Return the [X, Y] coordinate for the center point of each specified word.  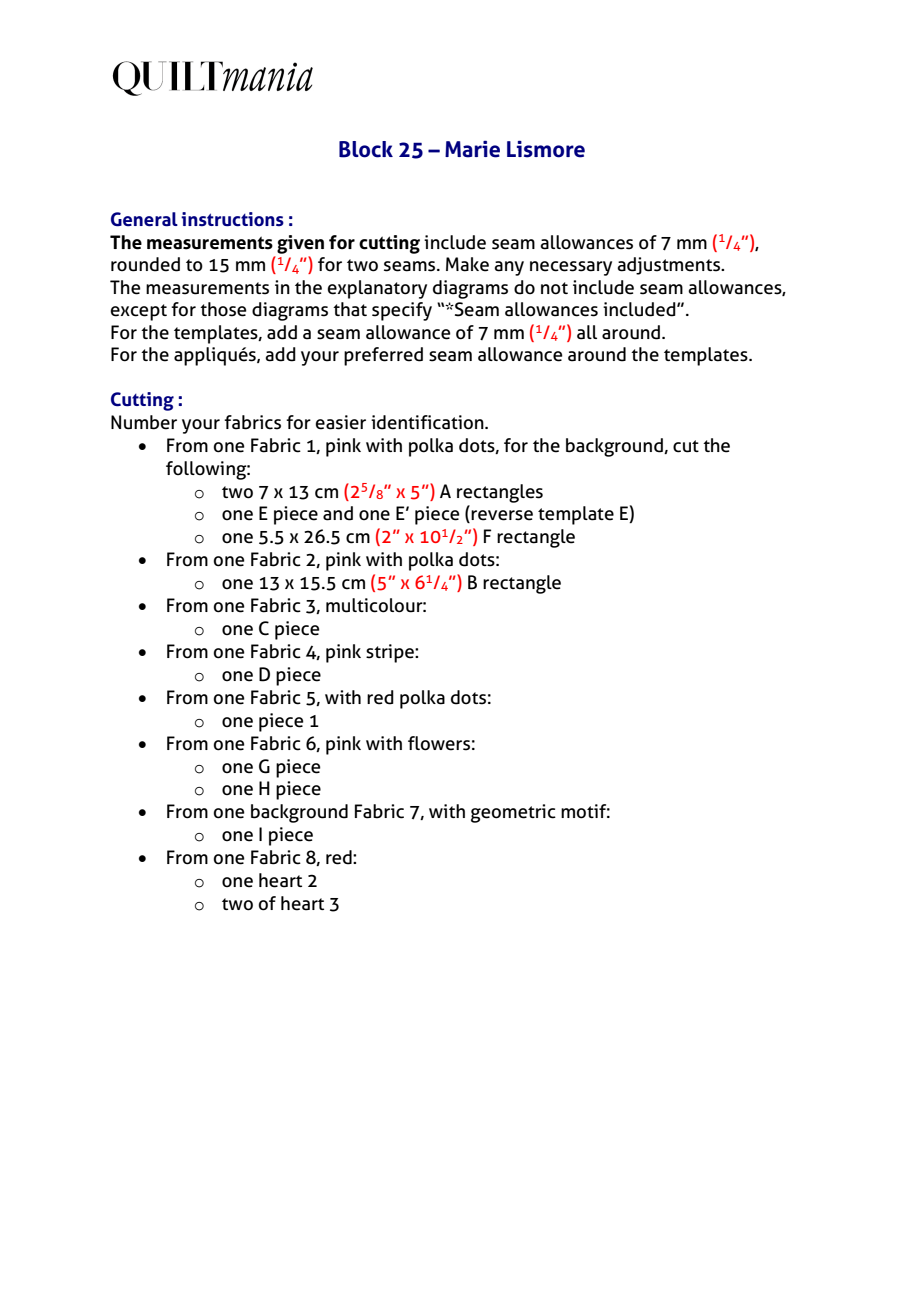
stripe [391, 653]
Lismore [546, 149]
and [338, 513]
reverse [502, 515]
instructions [232, 219]
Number [144, 422]
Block [366, 149]
